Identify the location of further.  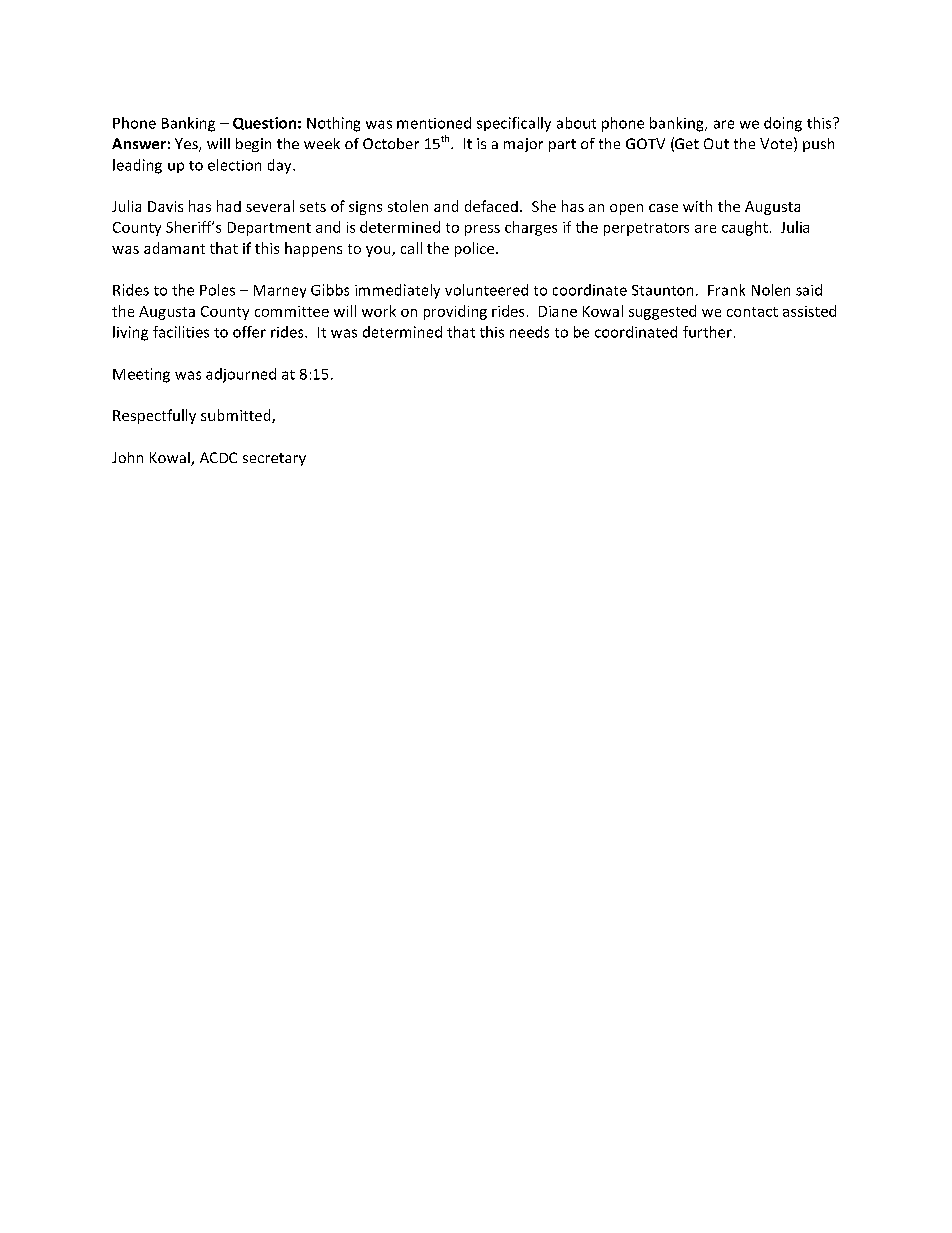
(707, 332).
